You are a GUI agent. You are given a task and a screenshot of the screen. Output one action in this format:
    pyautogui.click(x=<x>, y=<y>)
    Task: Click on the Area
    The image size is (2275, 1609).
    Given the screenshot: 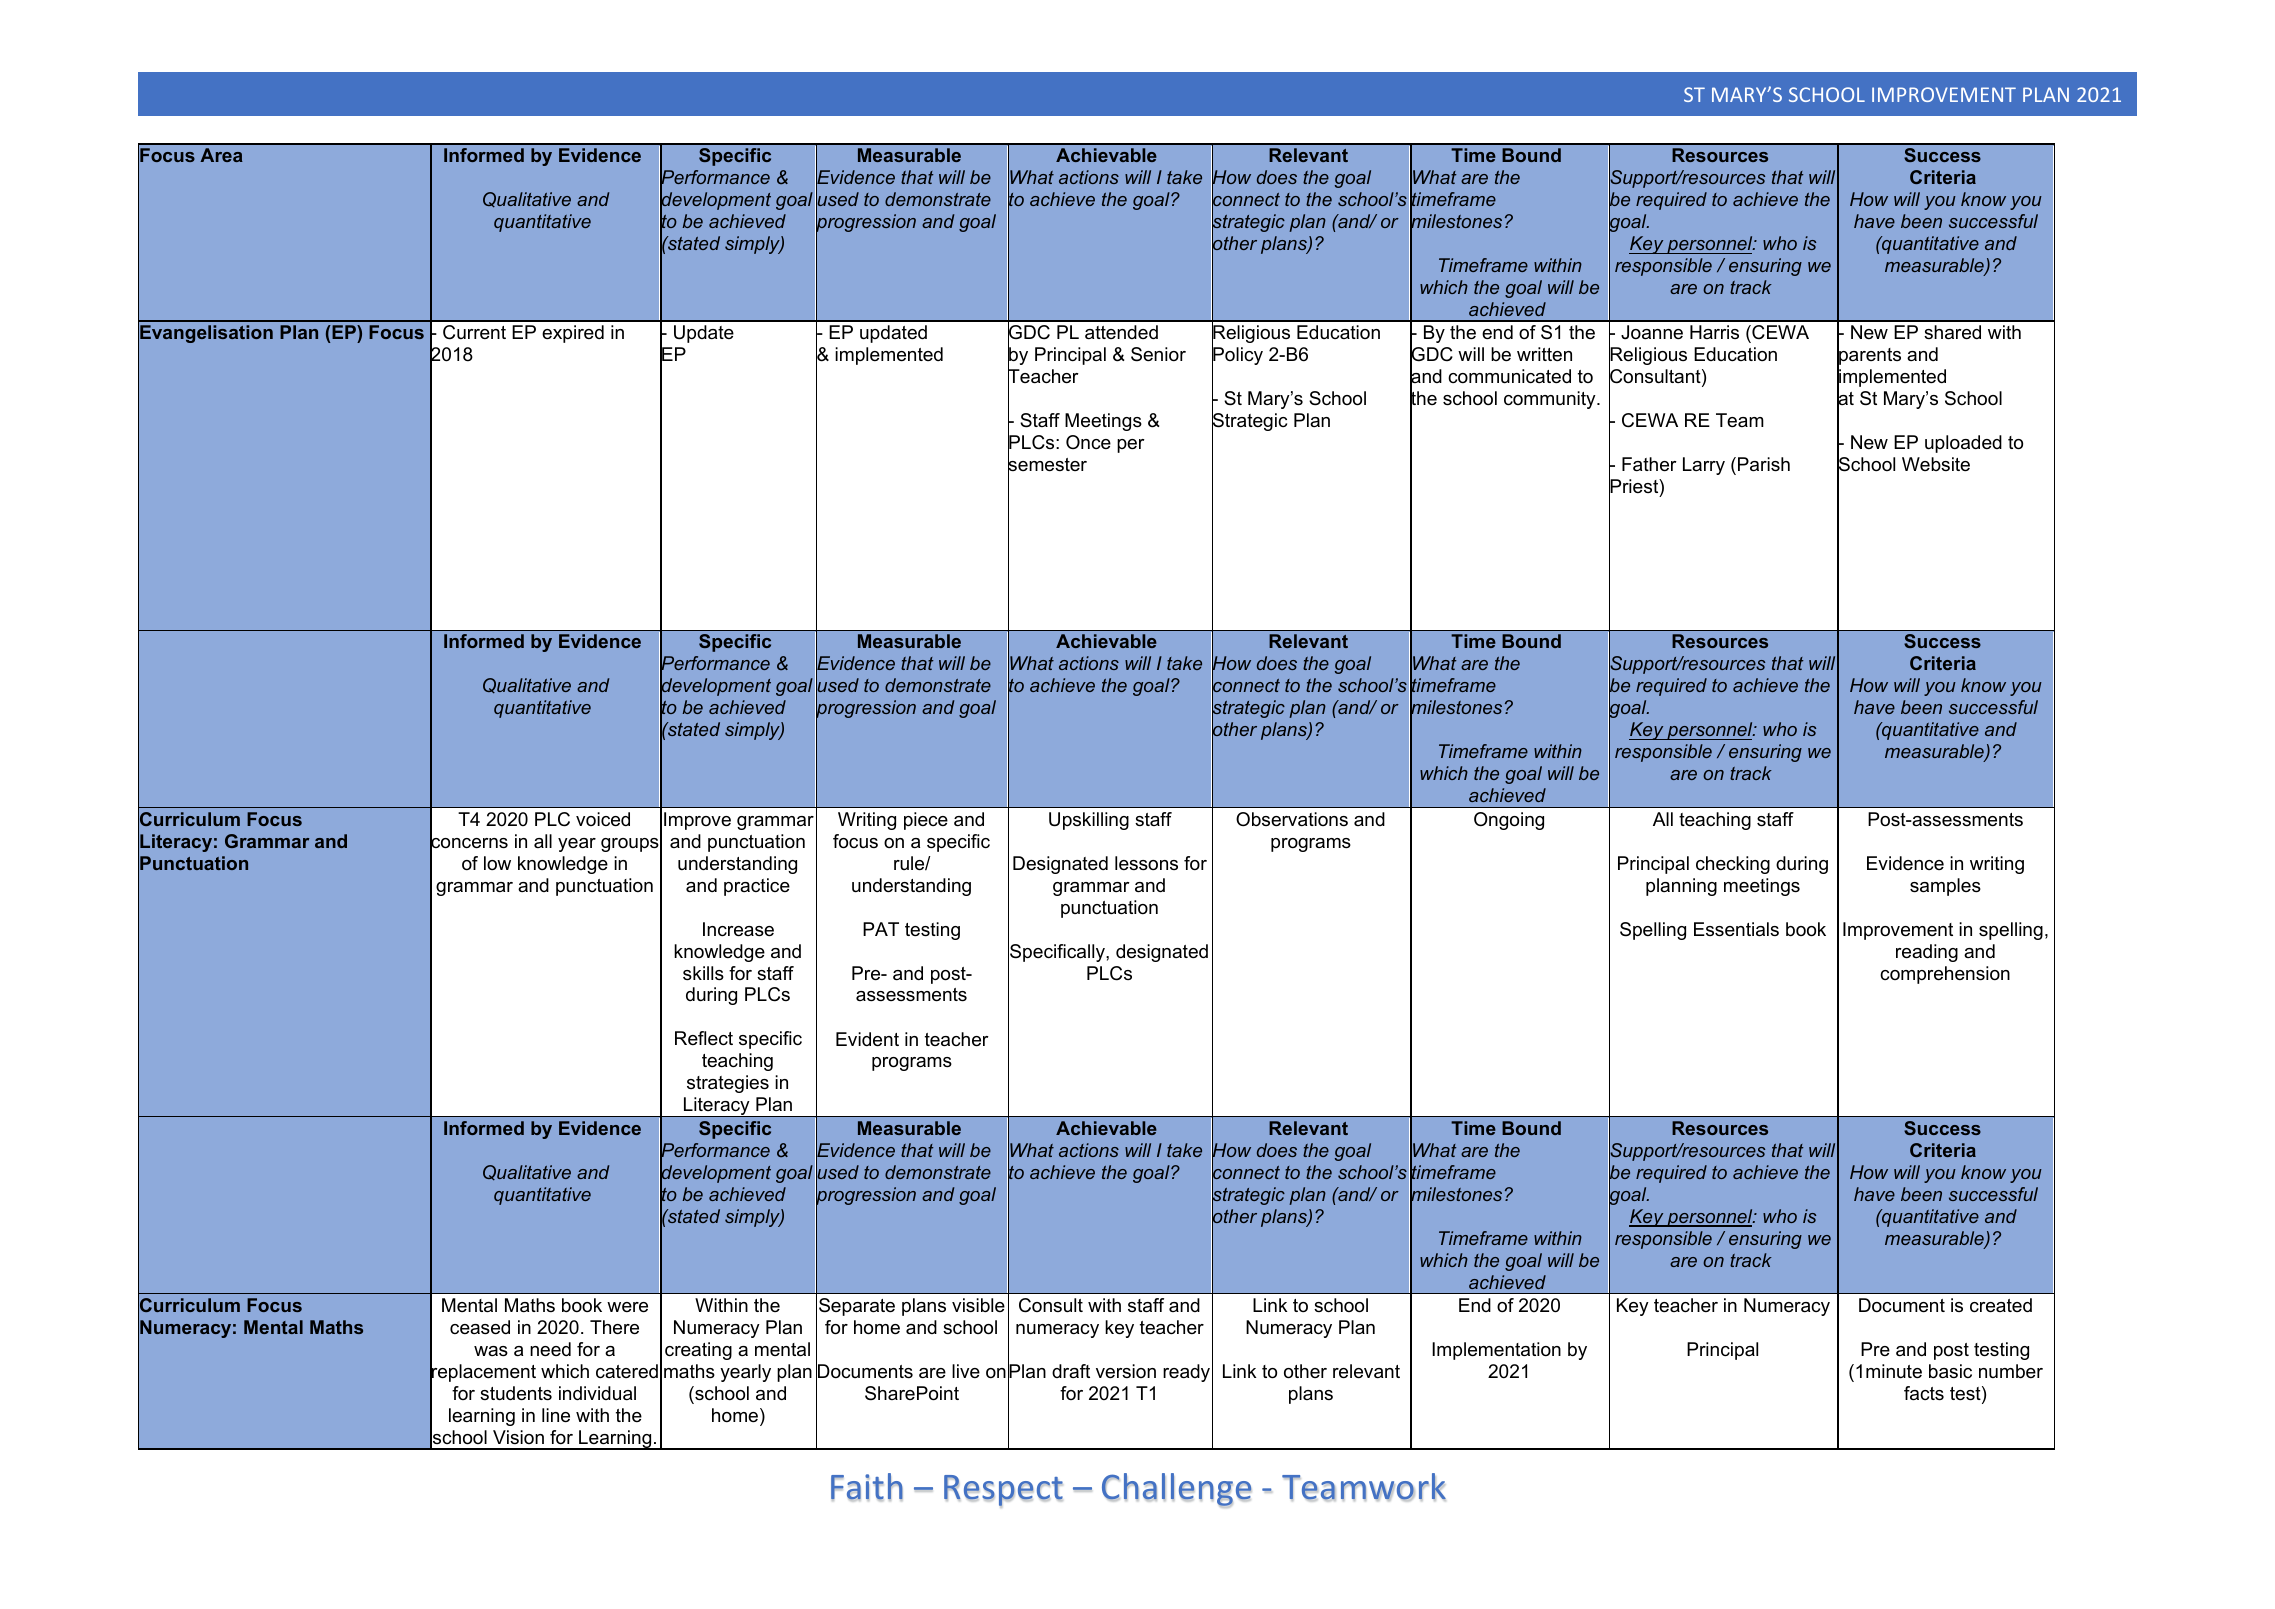 What is the action you would take?
    pyautogui.click(x=221, y=155)
